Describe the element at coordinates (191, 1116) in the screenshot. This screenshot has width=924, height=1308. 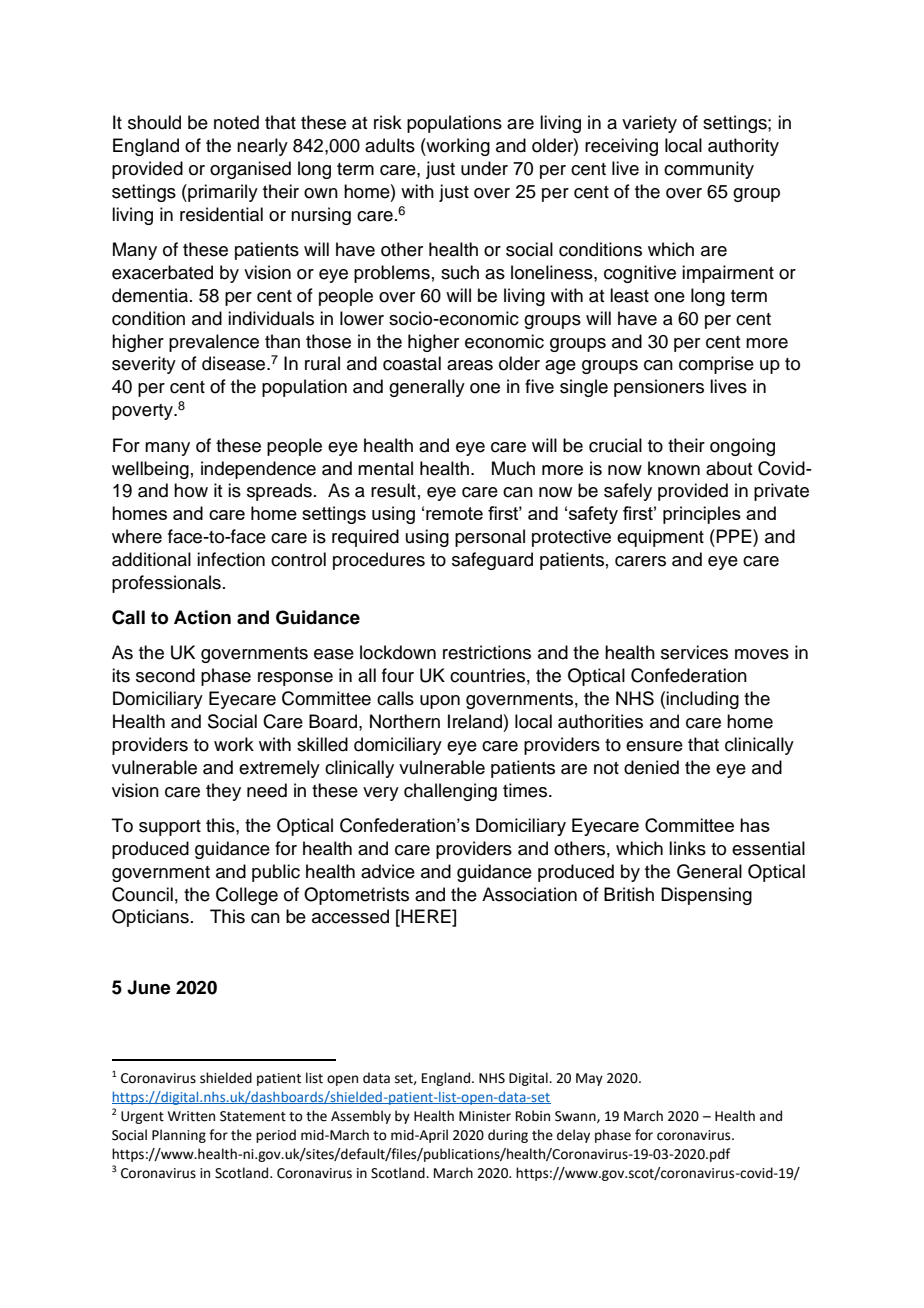
I see `Written` at that location.
